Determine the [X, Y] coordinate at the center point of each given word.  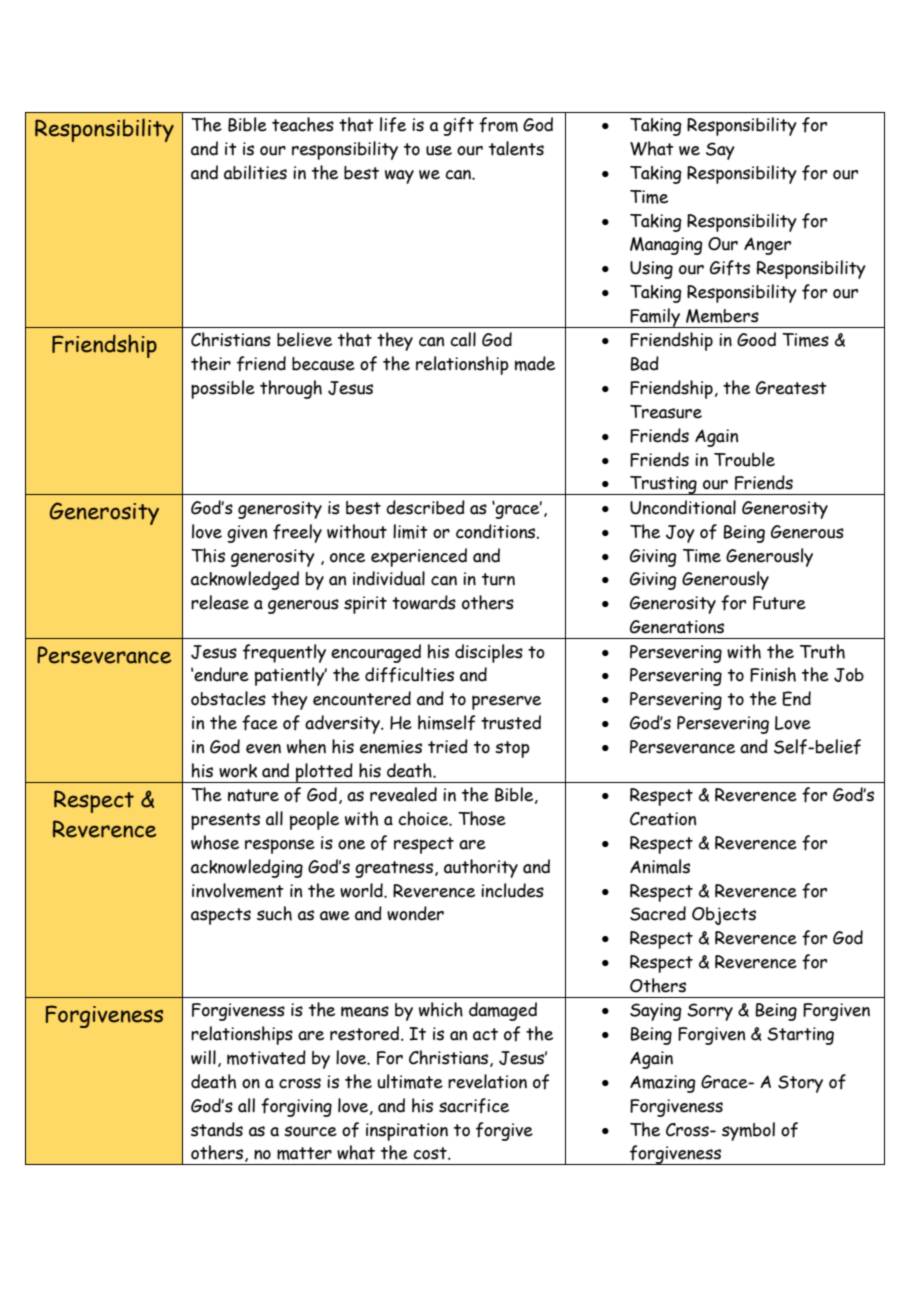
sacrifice [474, 1106]
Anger [767, 246]
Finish [773, 674]
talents [516, 148]
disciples [489, 653]
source [310, 1131]
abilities [255, 172]
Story [800, 1084]
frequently [284, 653]
